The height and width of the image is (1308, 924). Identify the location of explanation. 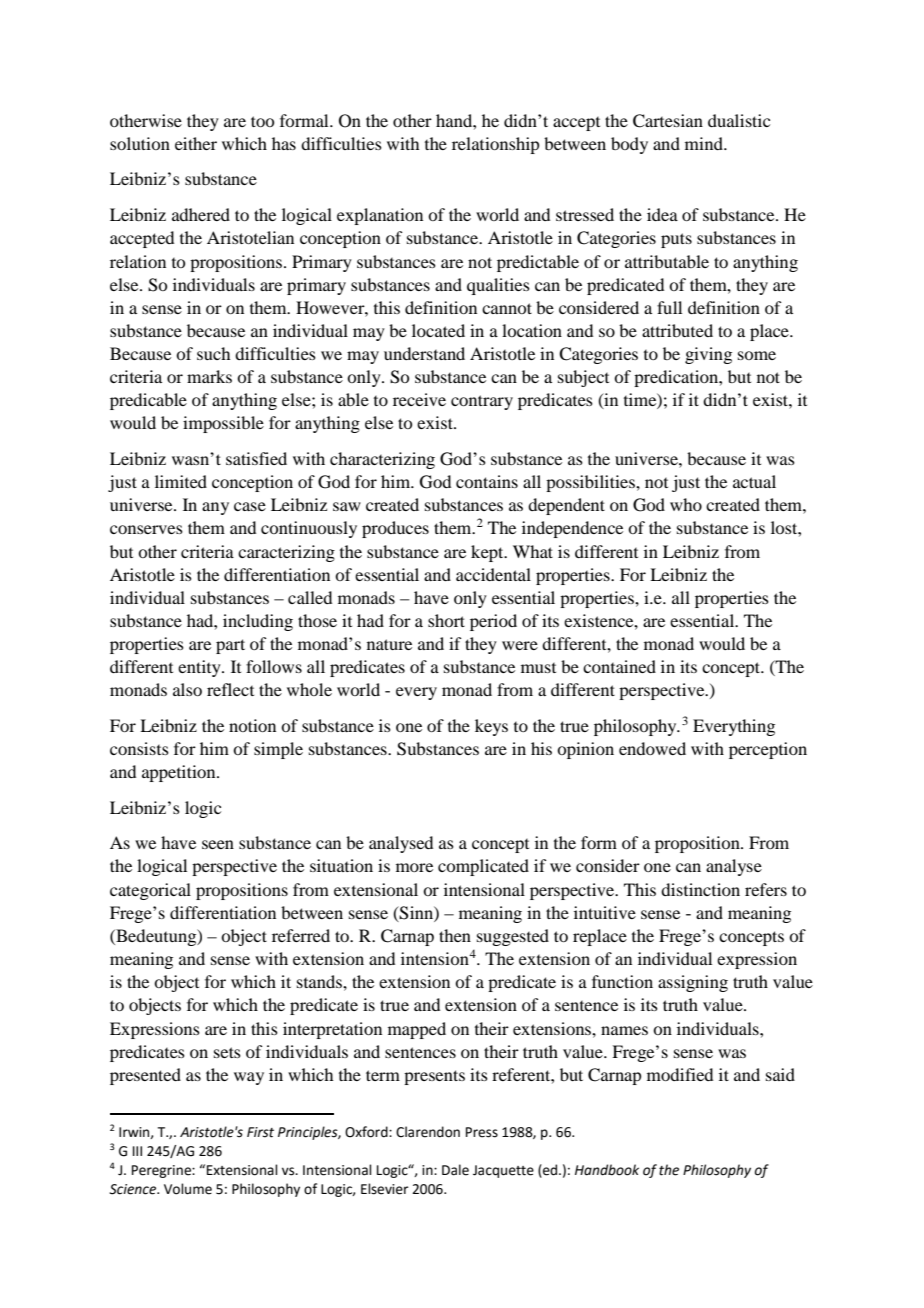
(380, 216).
